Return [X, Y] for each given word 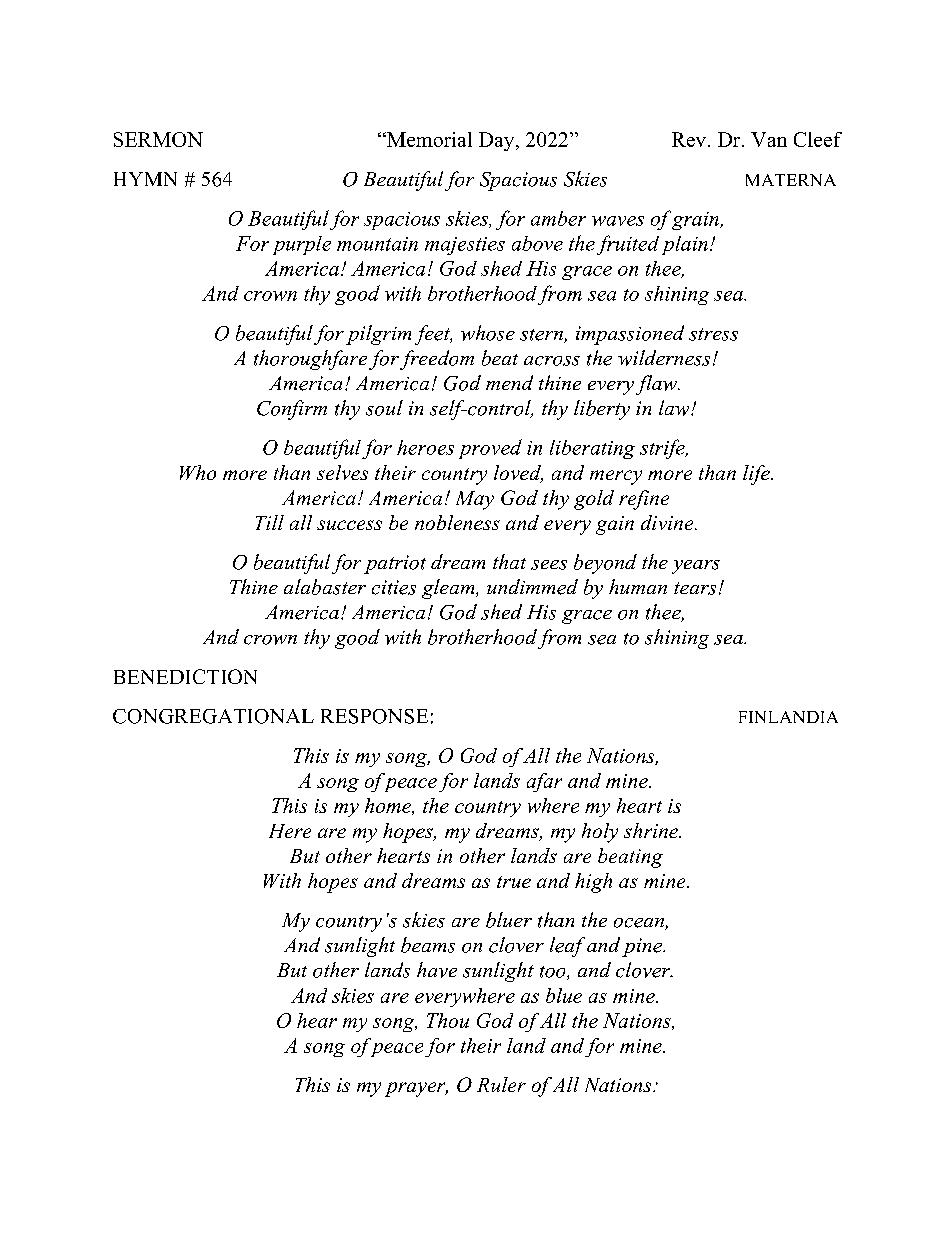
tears [695, 588]
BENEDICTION [185, 676]
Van [769, 139]
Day [498, 141]
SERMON [158, 139]
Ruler [501, 1084]
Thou [448, 1020]
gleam [449, 589]
